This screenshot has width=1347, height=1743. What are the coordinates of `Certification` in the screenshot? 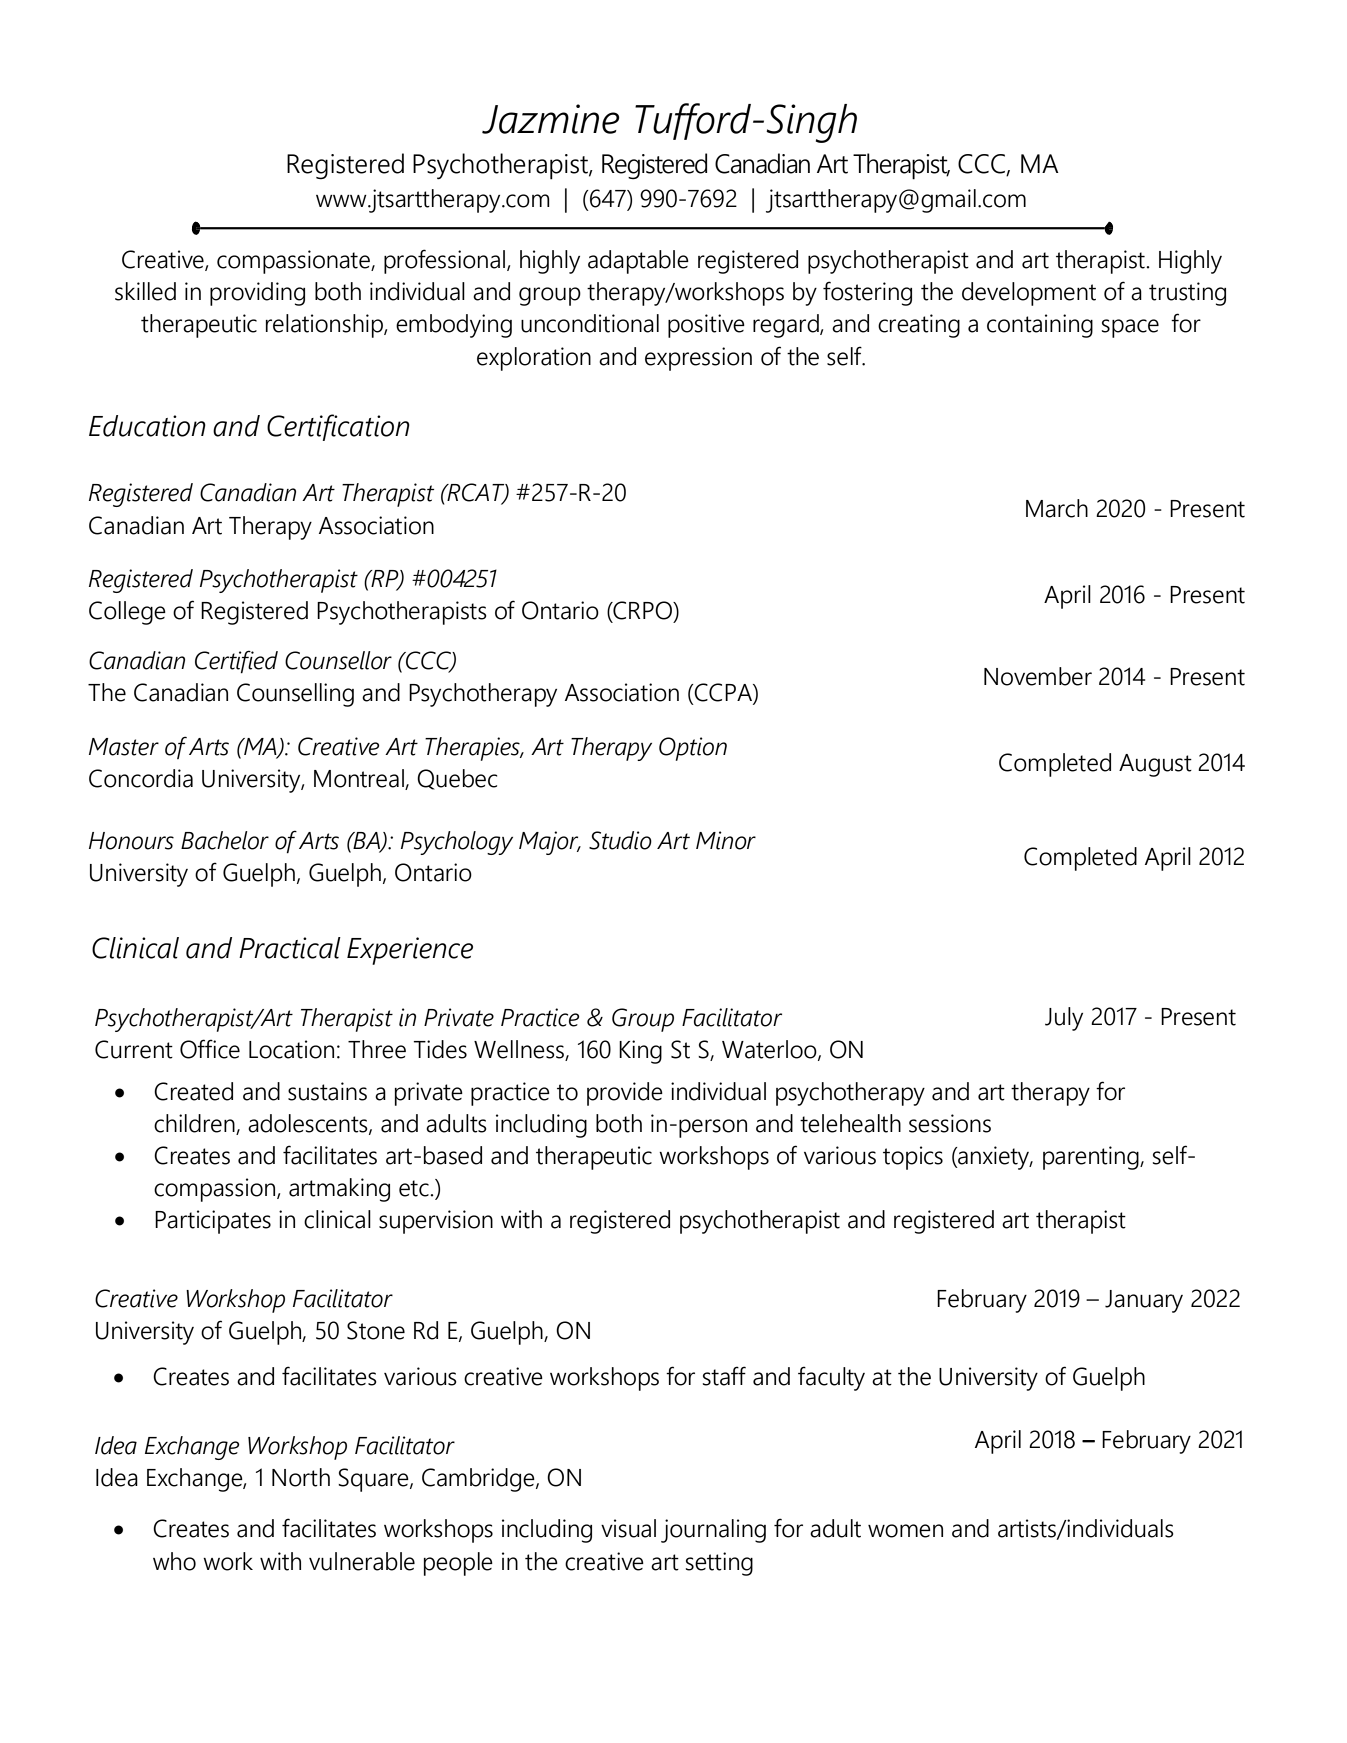 It's located at (338, 427).
